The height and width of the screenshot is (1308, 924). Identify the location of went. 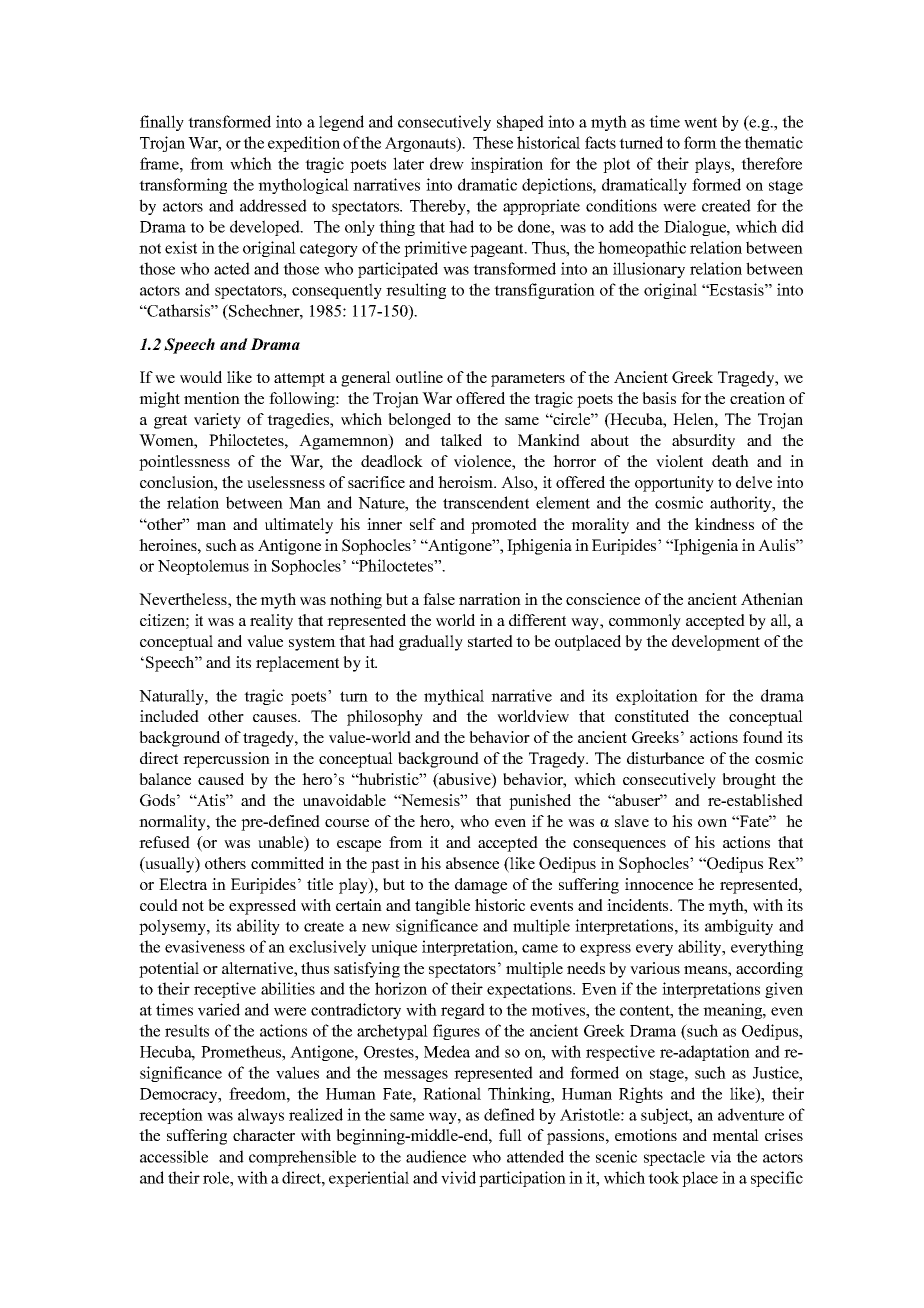
(700, 122).
